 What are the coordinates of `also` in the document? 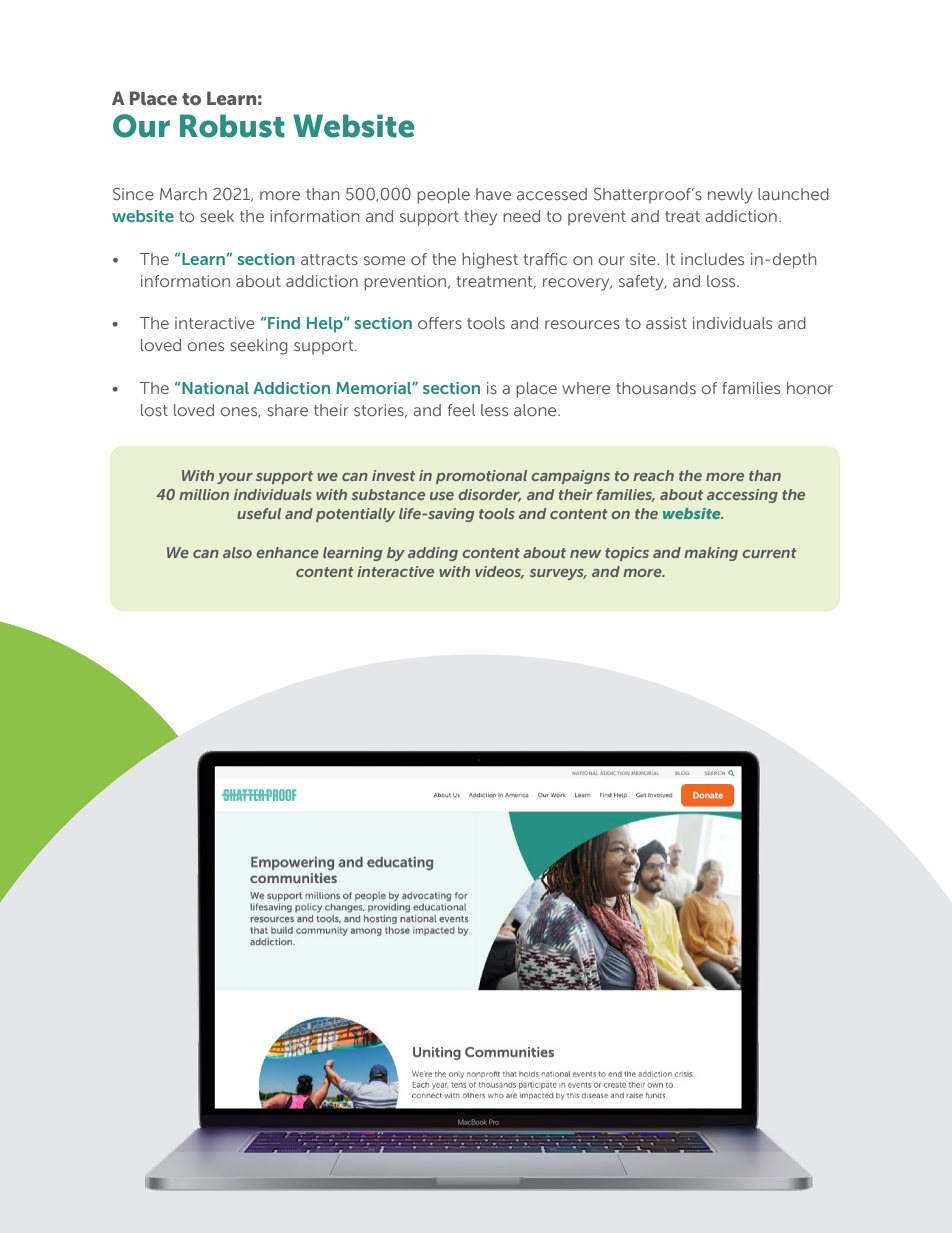 It's located at (237, 552).
